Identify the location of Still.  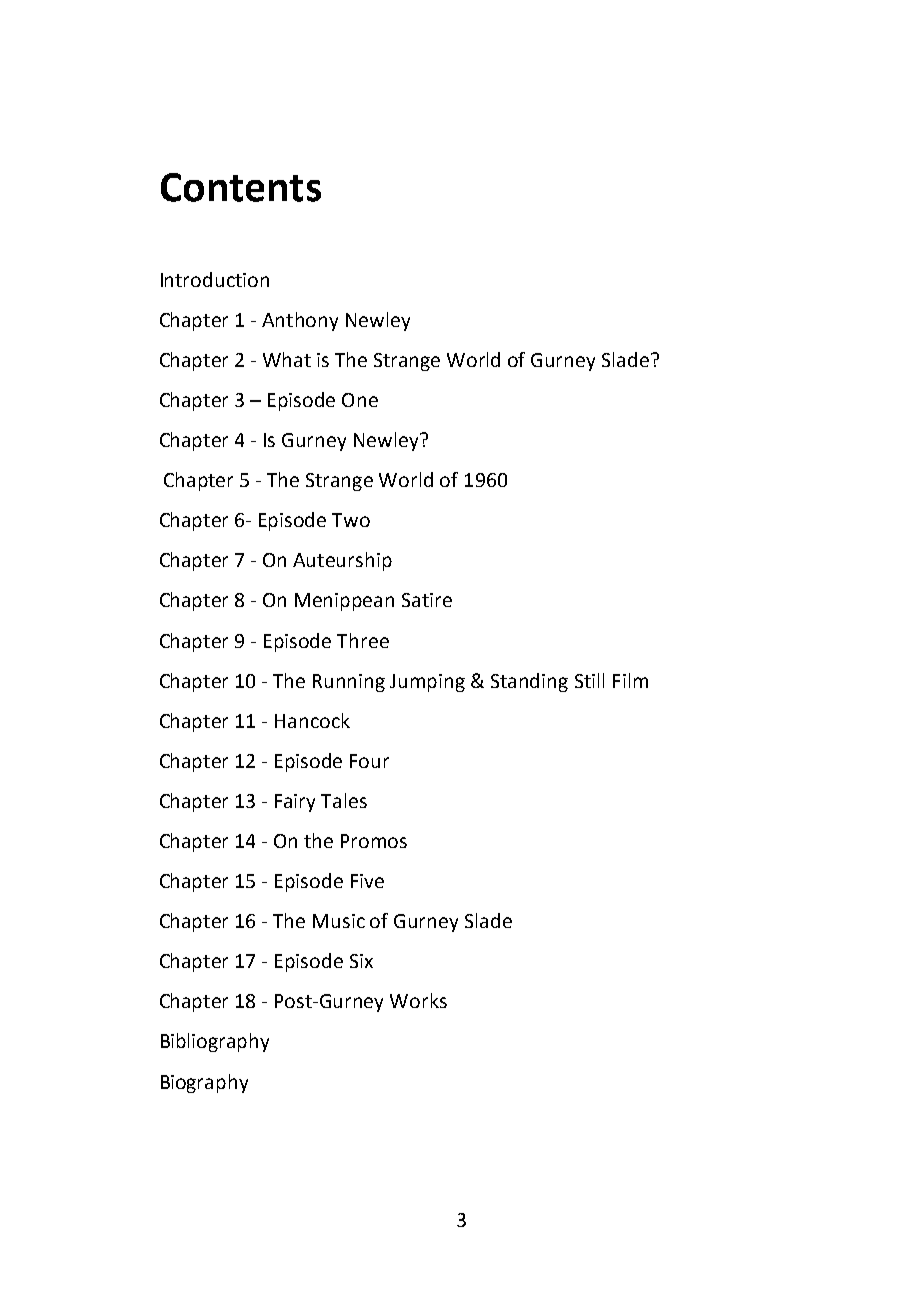
(589, 680).
